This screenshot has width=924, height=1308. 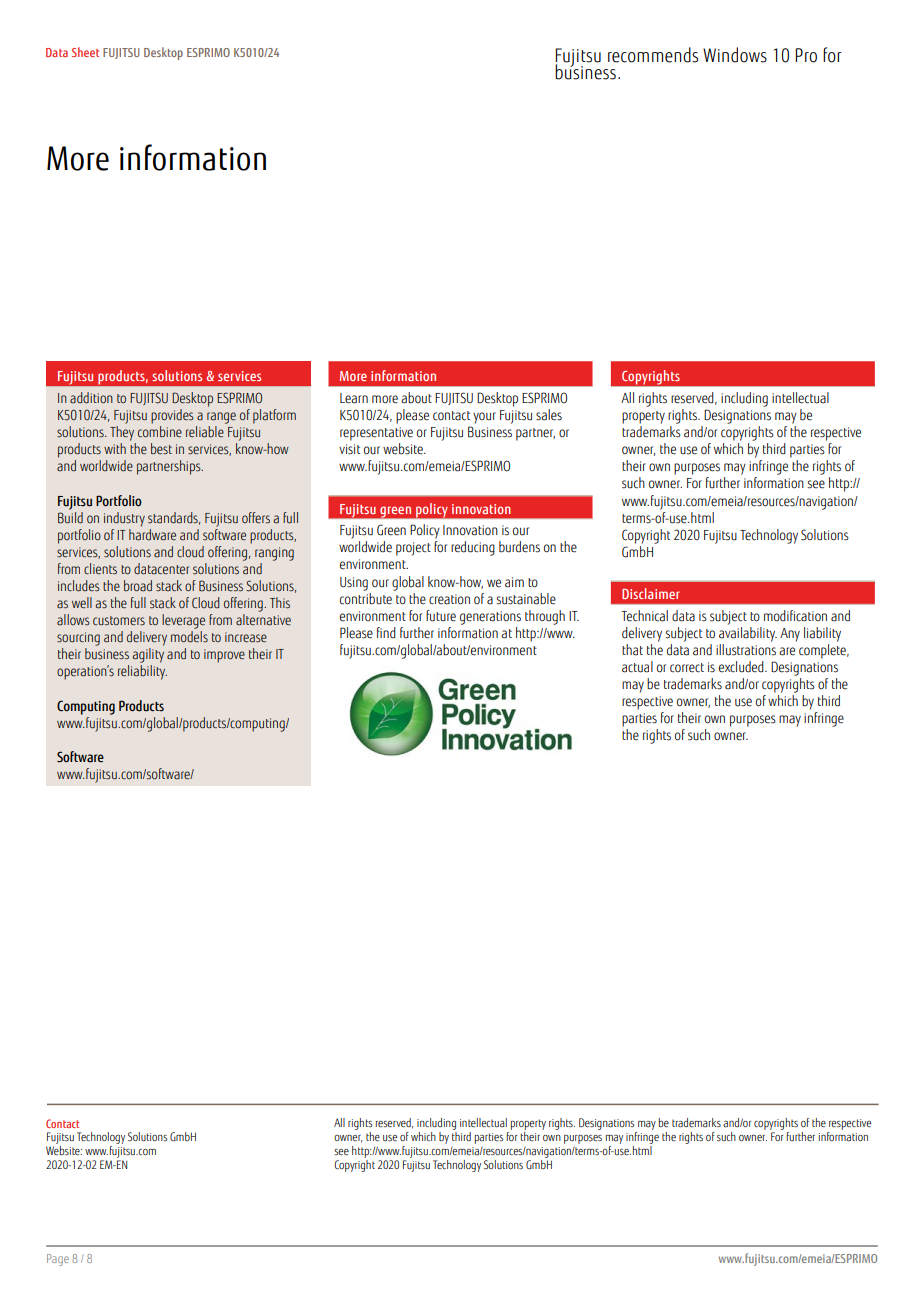 What do you see at coordinates (742, 667) in the screenshot?
I see `excluded` at bounding box center [742, 667].
